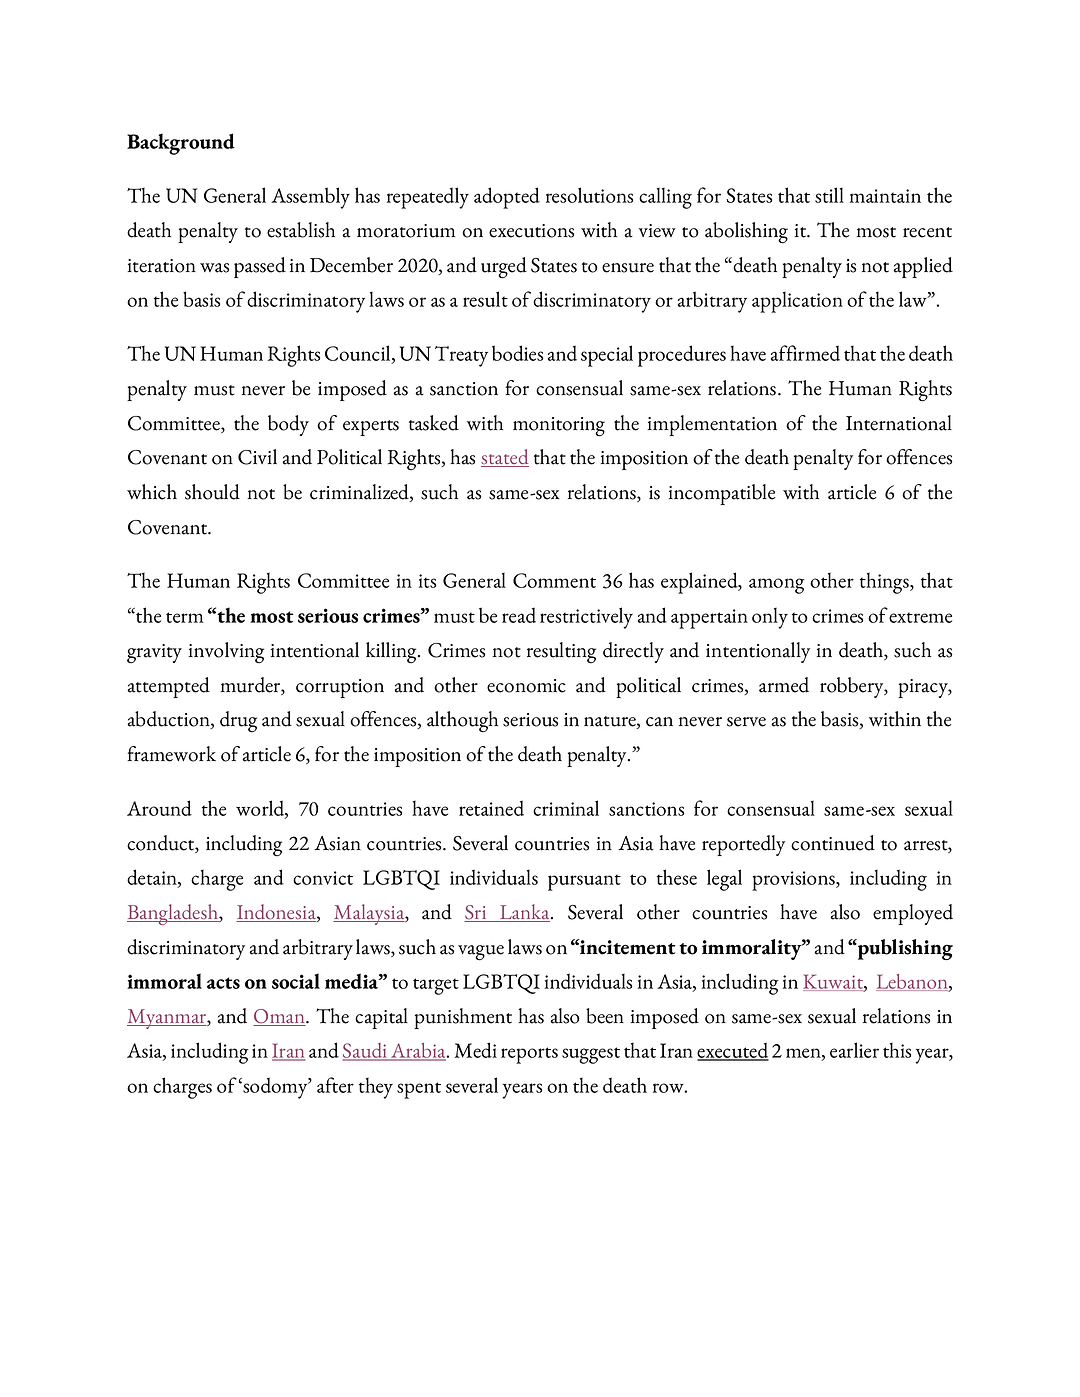  I want to click on still, so click(829, 195).
